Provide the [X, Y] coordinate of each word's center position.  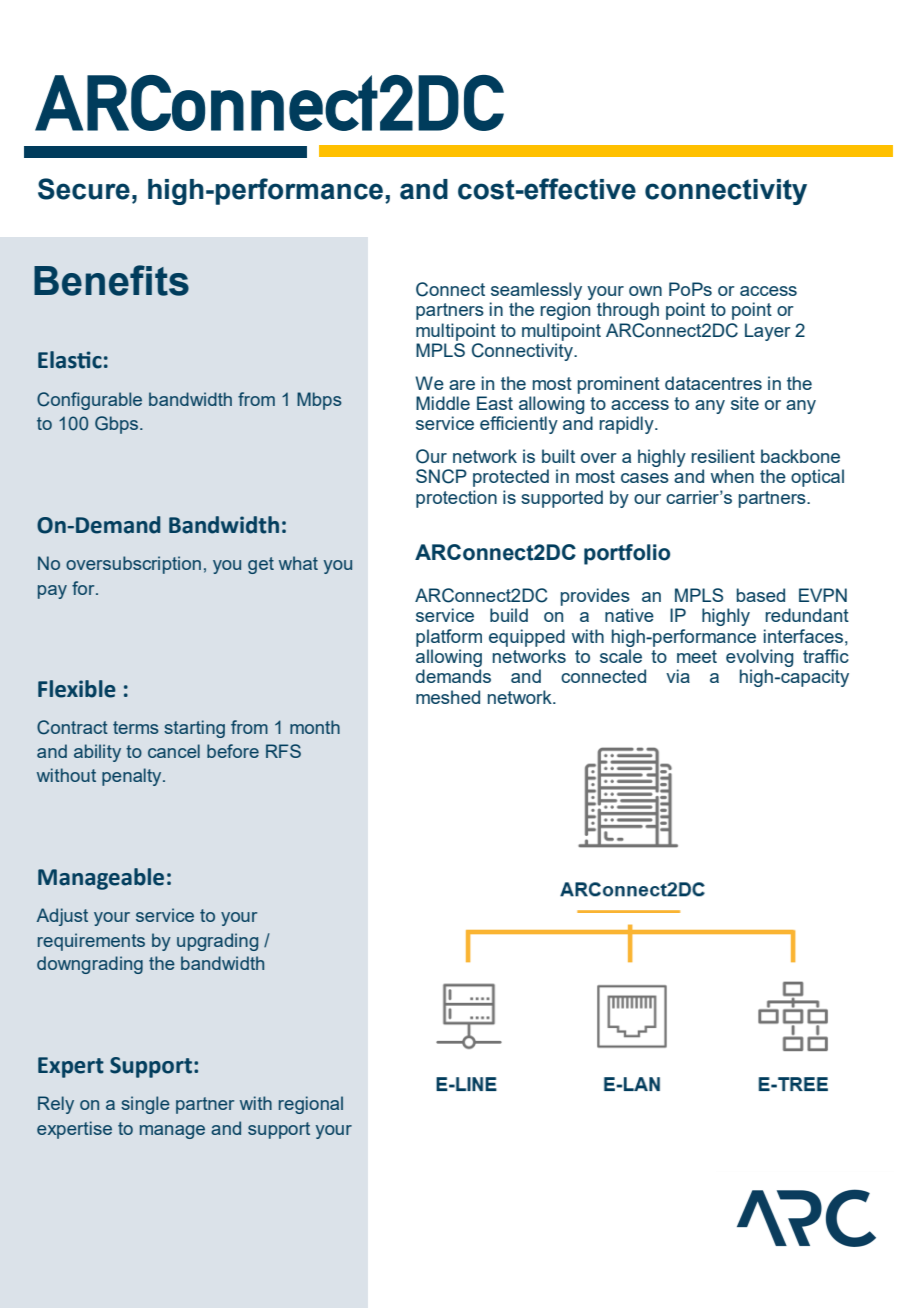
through [628, 311]
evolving [759, 659]
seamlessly [536, 291]
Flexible [77, 689]
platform [449, 638]
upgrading [217, 942]
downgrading [90, 965]
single [145, 1105]
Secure [84, 189]
